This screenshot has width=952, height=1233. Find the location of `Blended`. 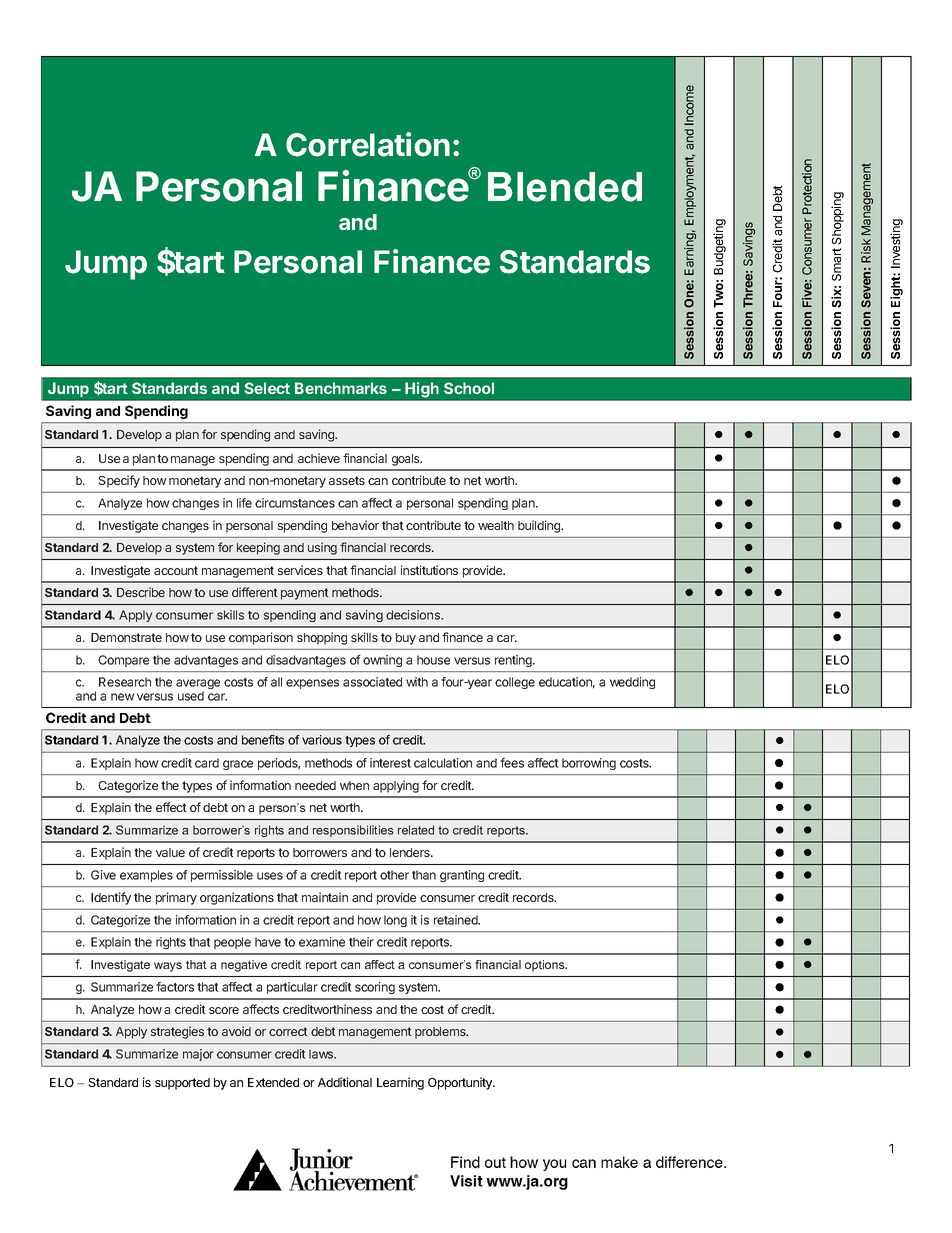

Blended is located at coordinates (565, 187).
